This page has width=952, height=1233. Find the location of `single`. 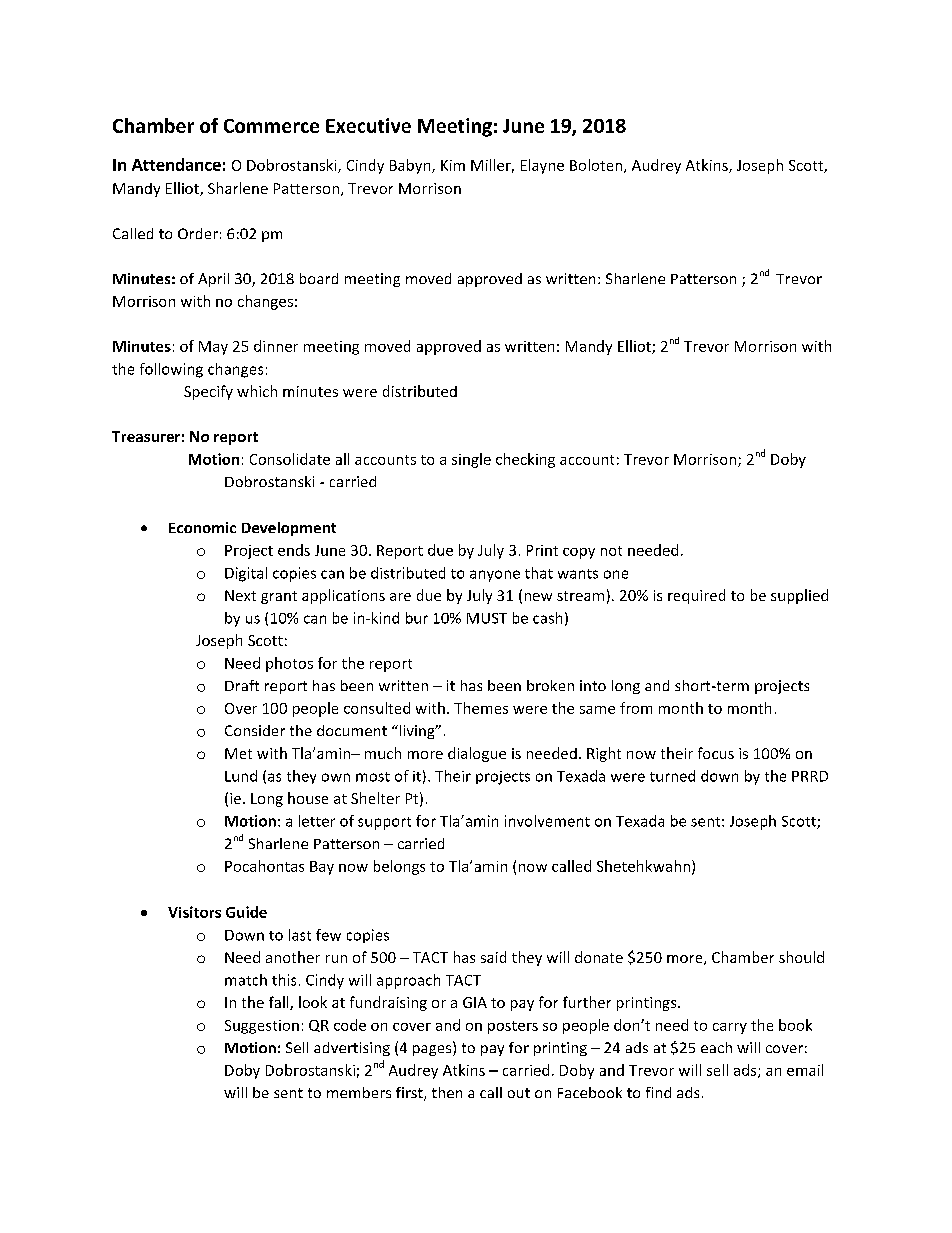

single is located at coordinates (471, 460).
